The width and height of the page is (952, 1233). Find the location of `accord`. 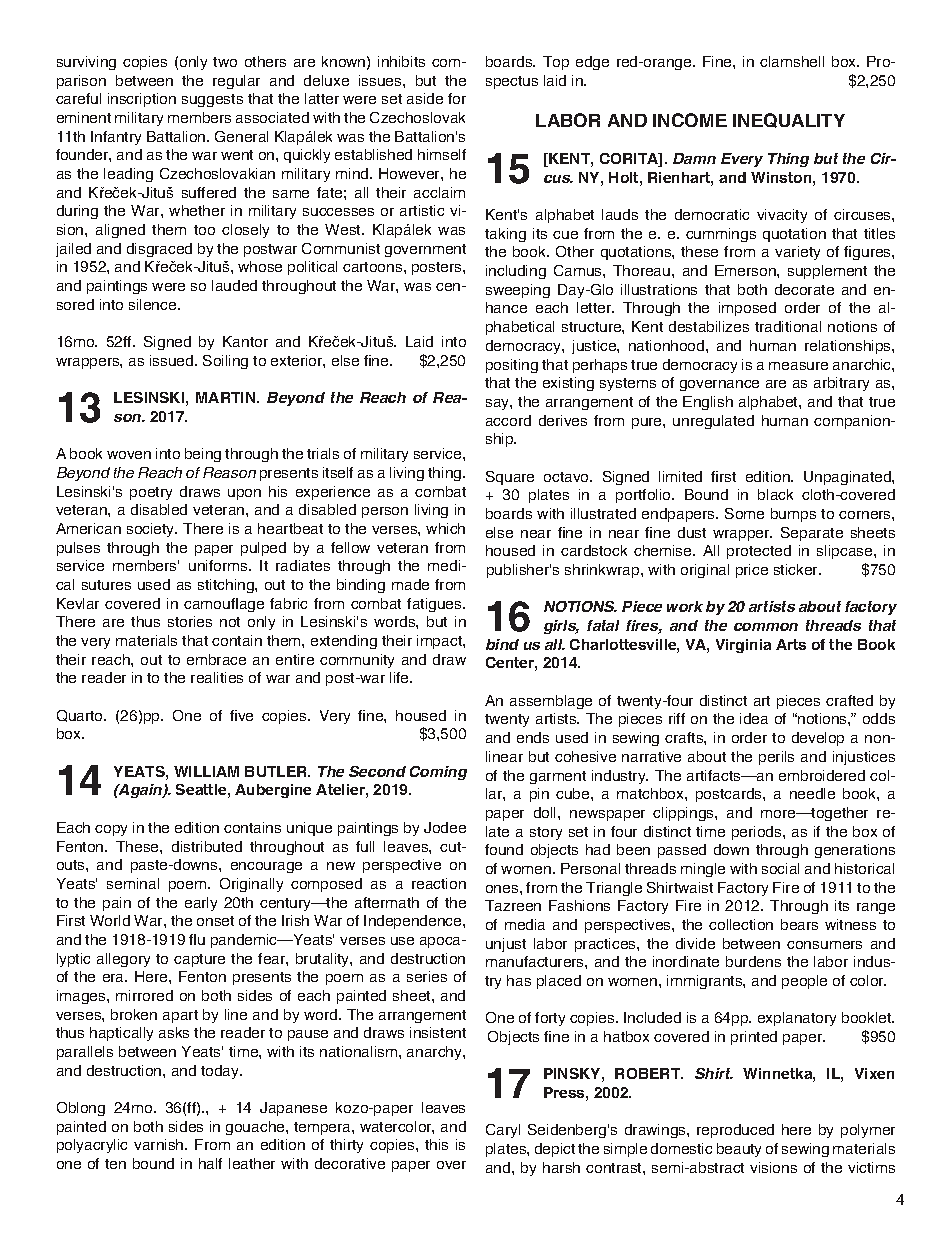

accord is located at coordinates (508, 420).
